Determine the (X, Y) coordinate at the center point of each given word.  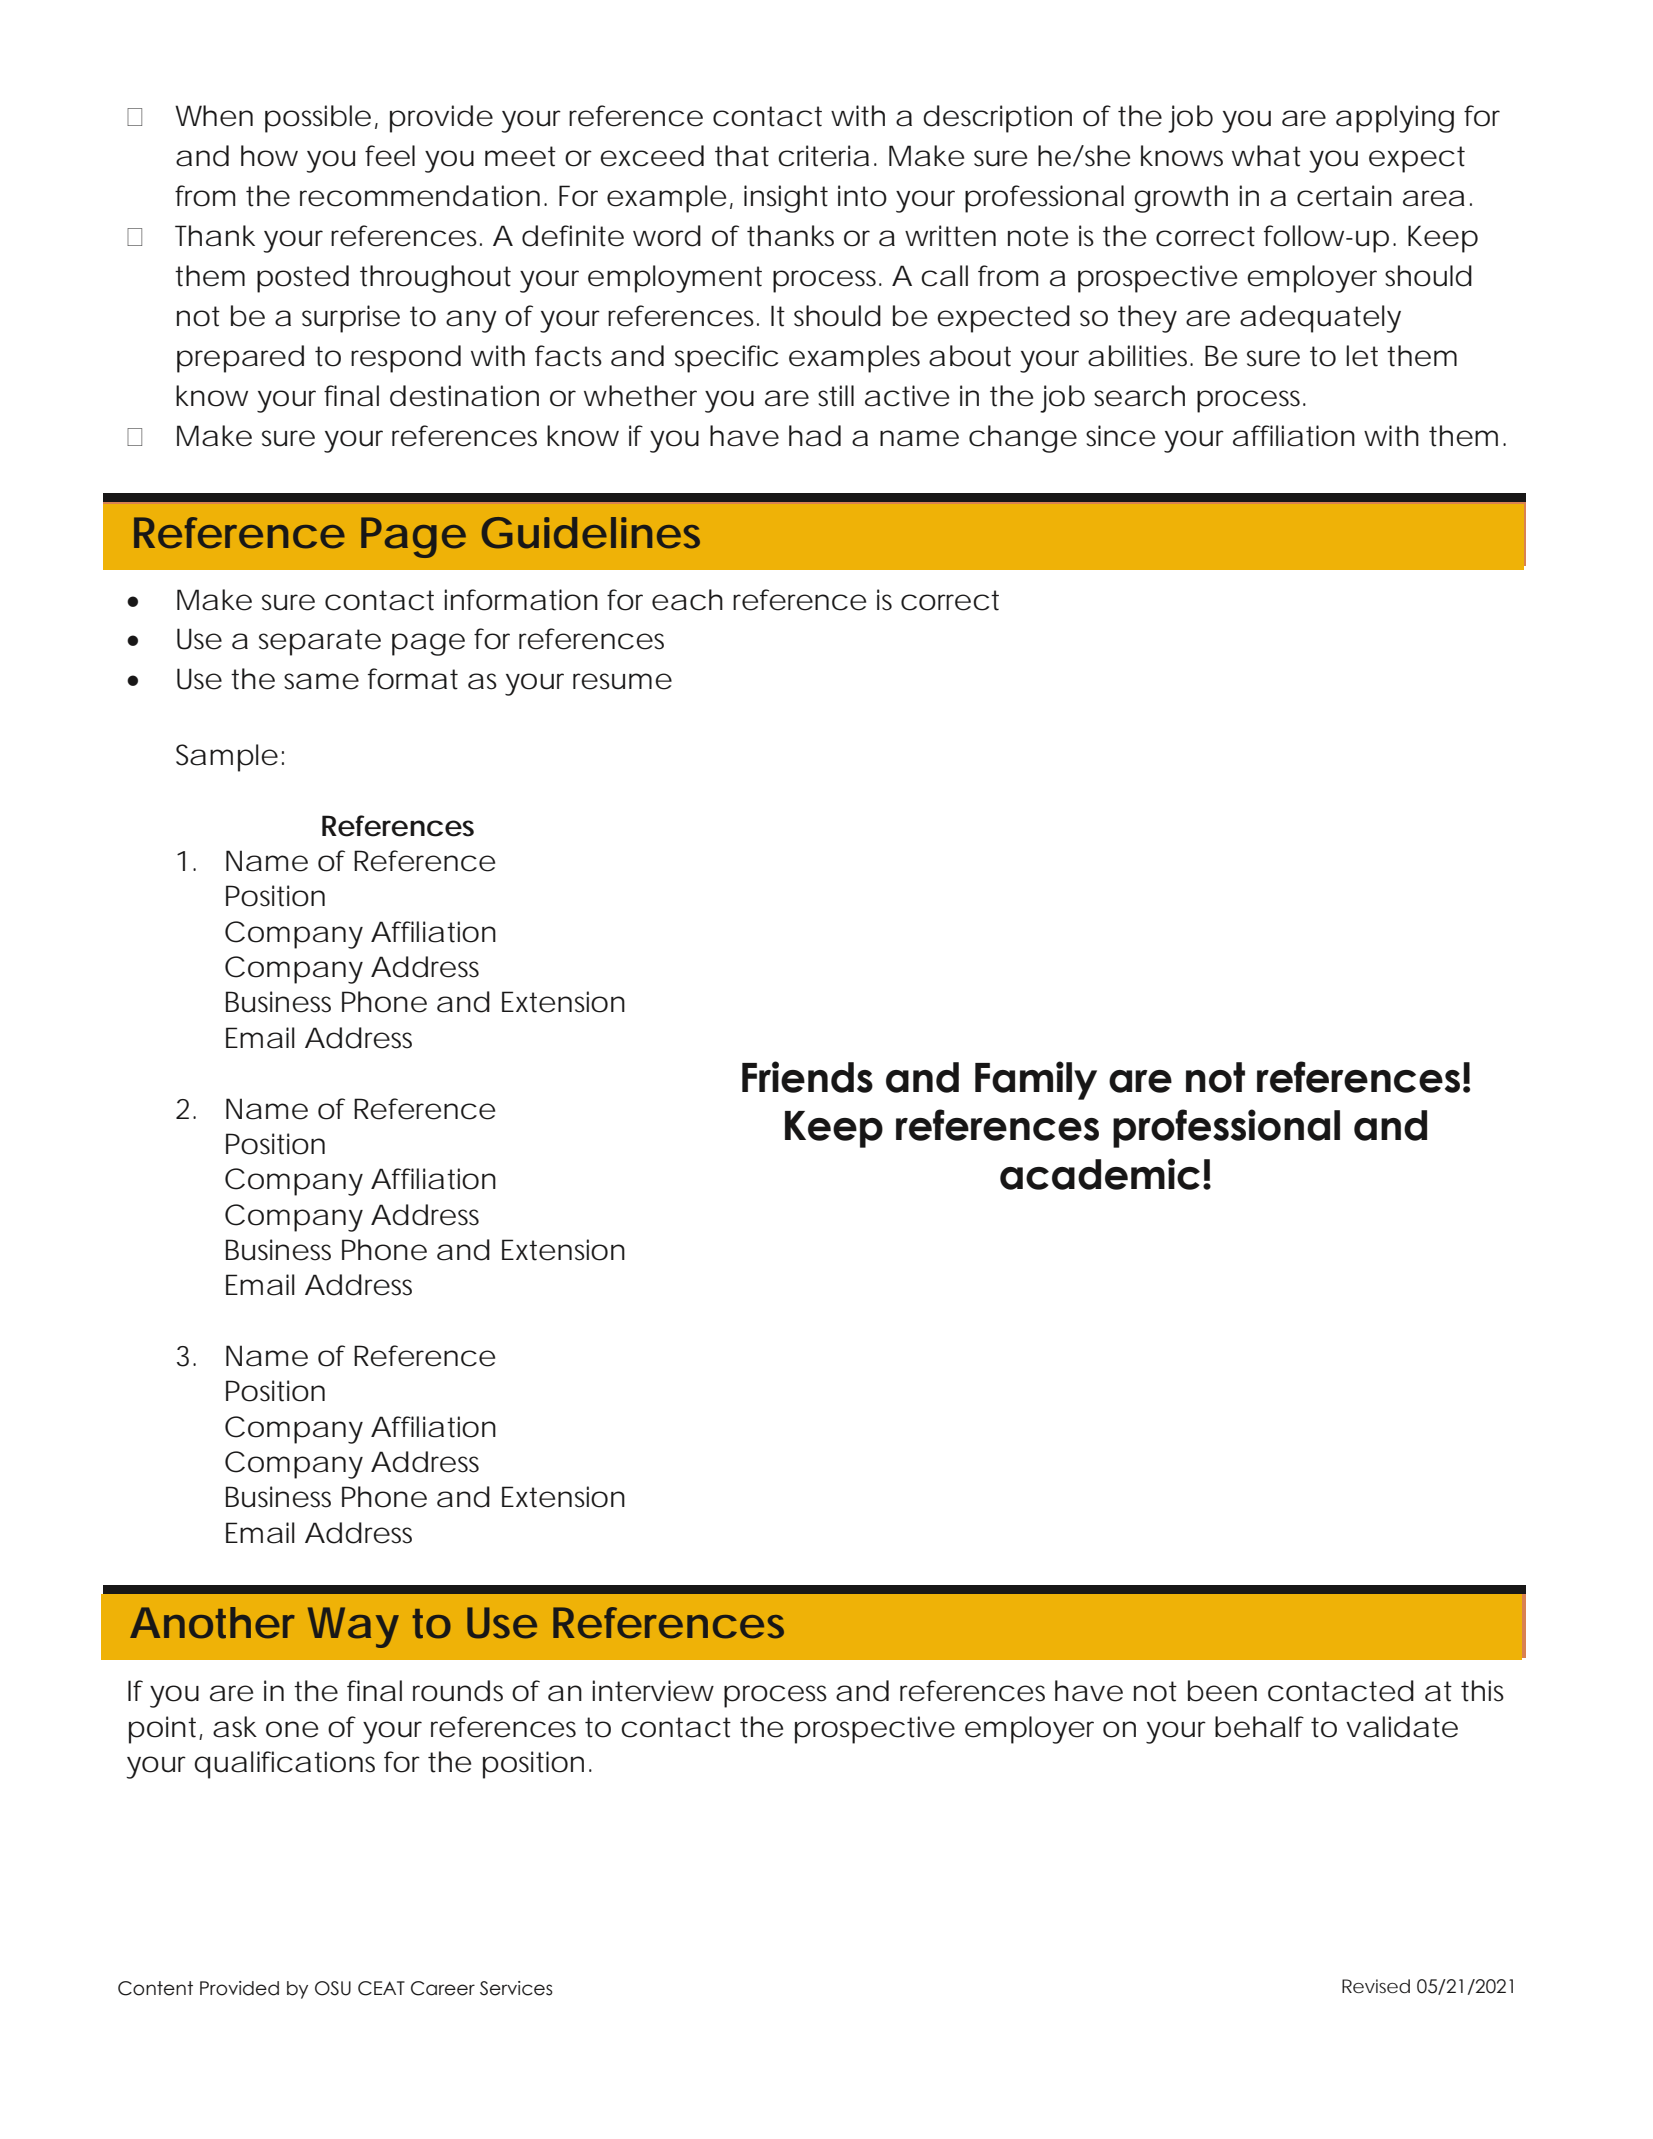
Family (1036, 1080)
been (1222, 1691)
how (269, 156)
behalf (1259, 1727)
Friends (807, 1077)
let (1362, 356)
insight (786, 199)
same (321, 681)
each (687, 600)
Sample (227, 758)
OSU (333, 1988)
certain (1344, 196)
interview (653, 1691)
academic (1100, 1174)
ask (235, 1727)
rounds (458, 1691)
